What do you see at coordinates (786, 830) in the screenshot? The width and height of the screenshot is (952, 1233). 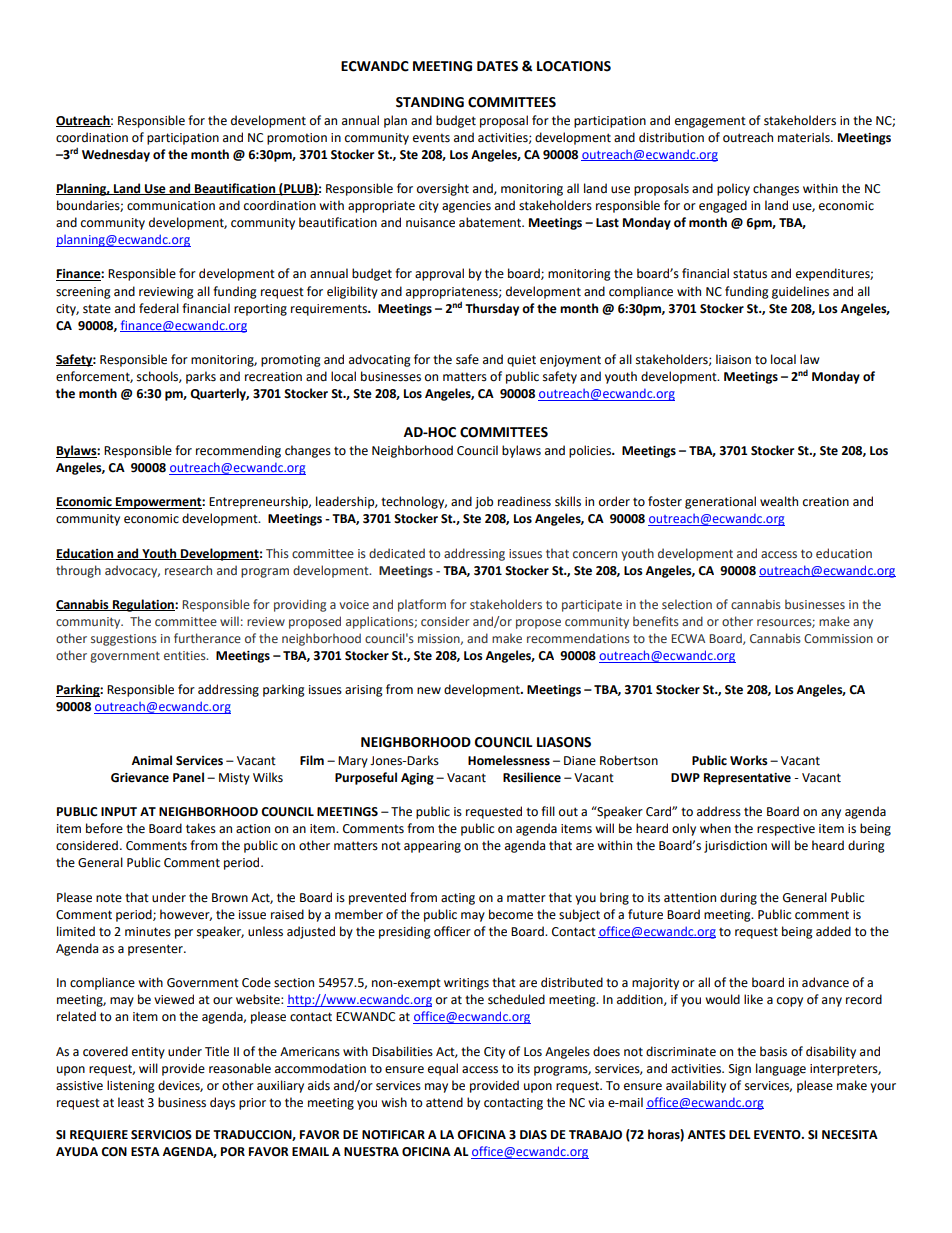 I see `respective` at bounding box center [786, 830].
